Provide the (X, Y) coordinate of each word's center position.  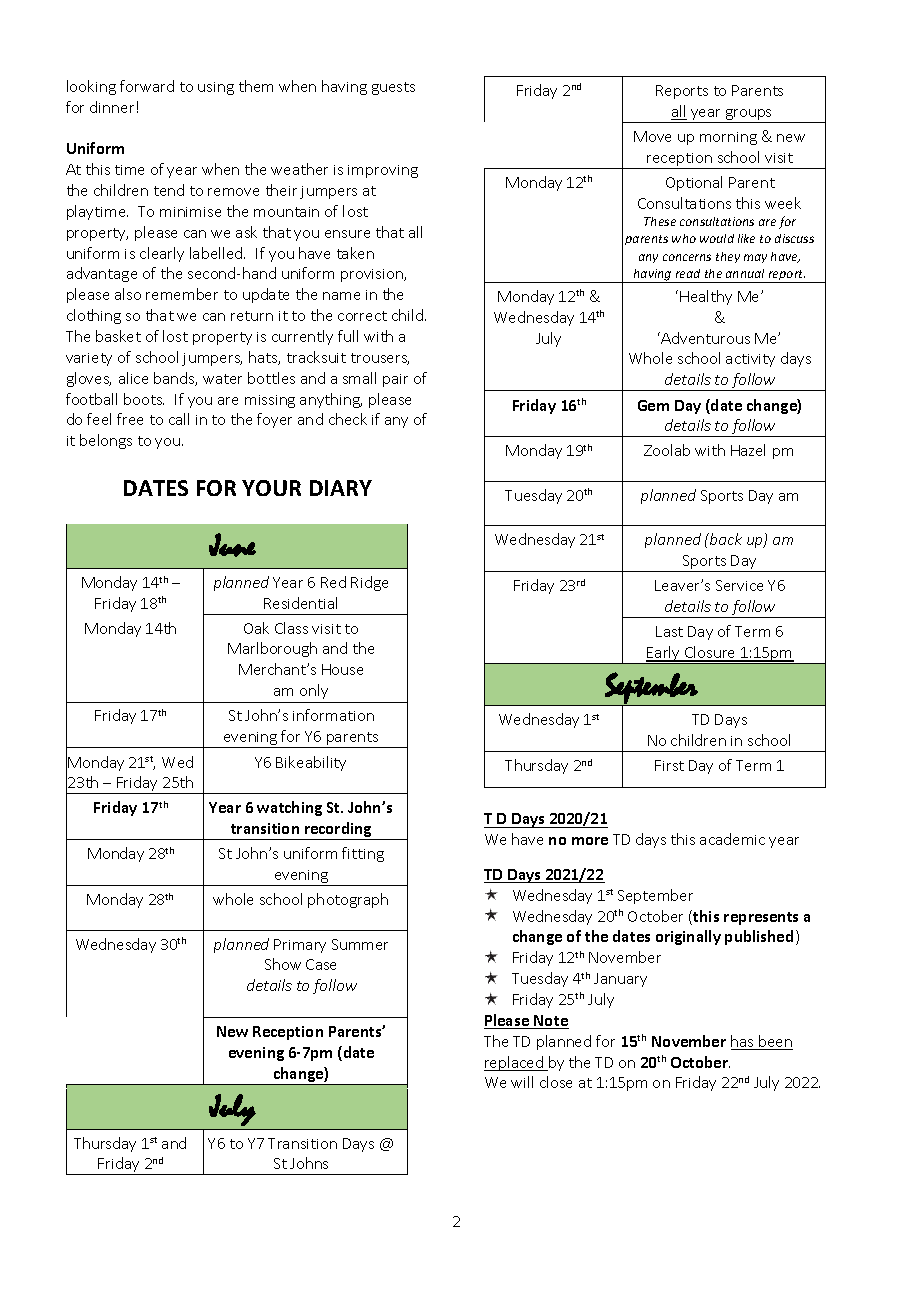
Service (739, 585)
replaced (515, 1063)
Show (283, 964)
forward (147, 86)
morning (728, 138)
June (232, 545)
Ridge (369, 583)
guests (393, 88)
